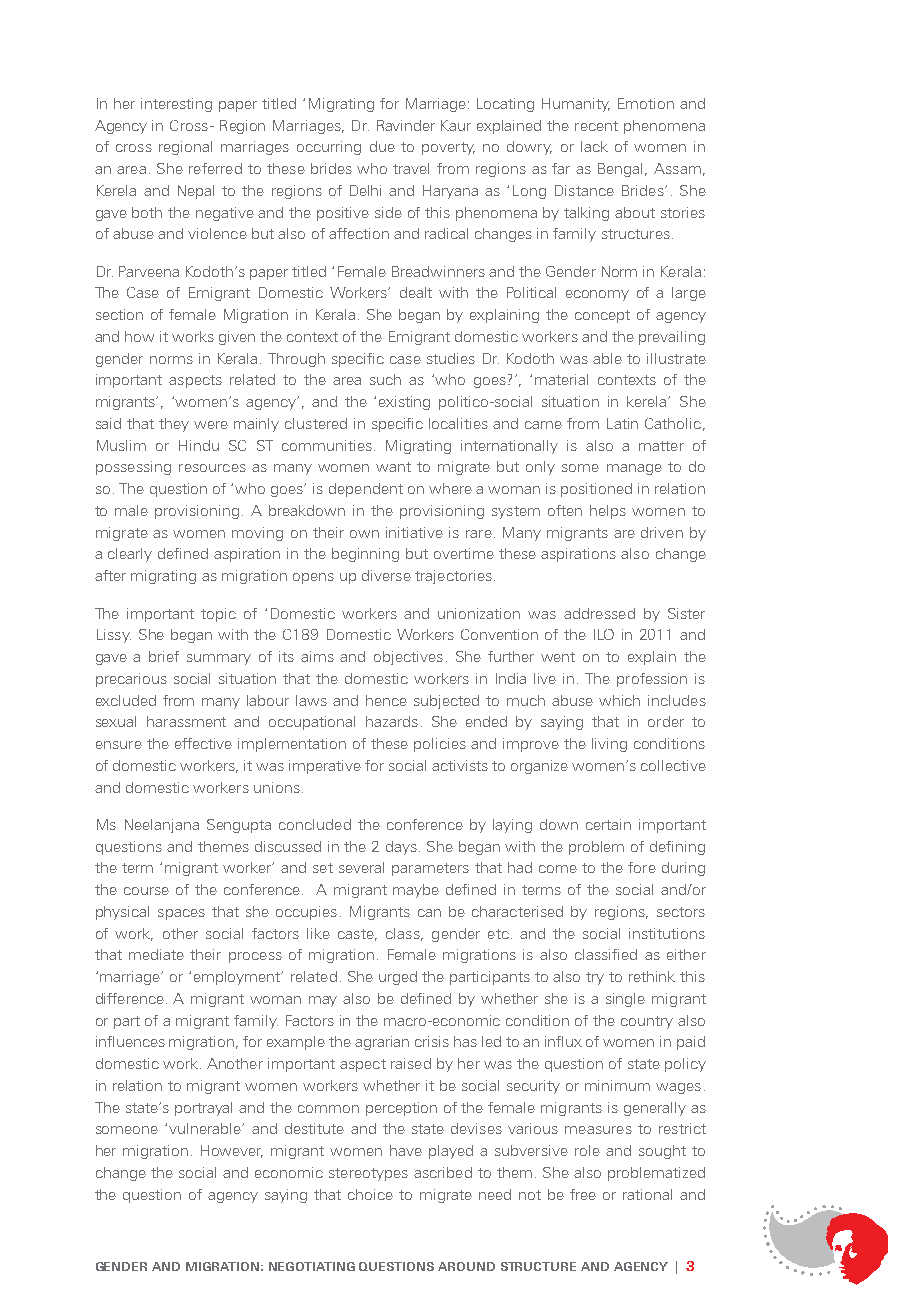 This screenshot has width=924, height=1308. I want to click on helps, so click(608, 512).
